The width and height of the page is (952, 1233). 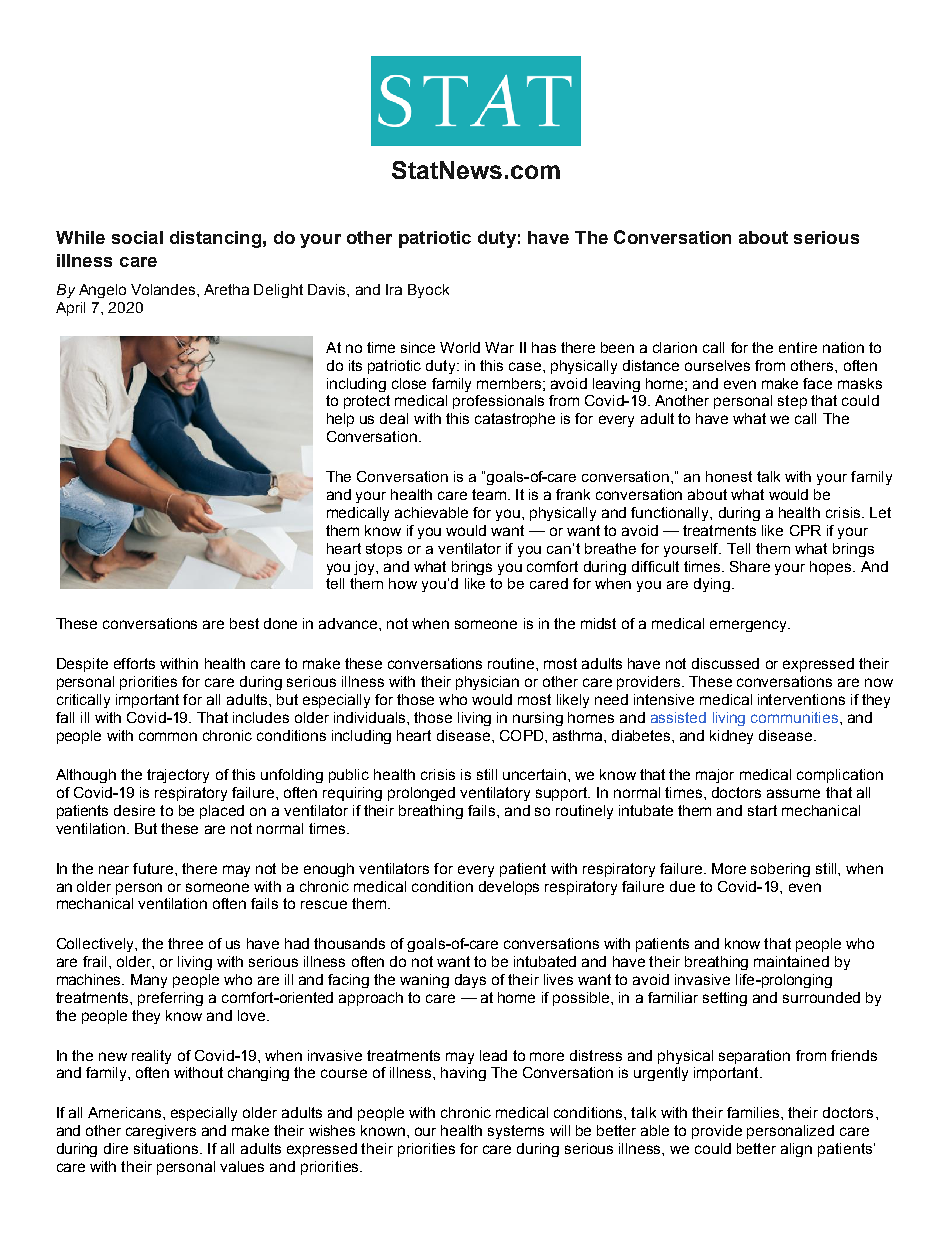 I want to click on situations, so click(x=167, y=1148).
